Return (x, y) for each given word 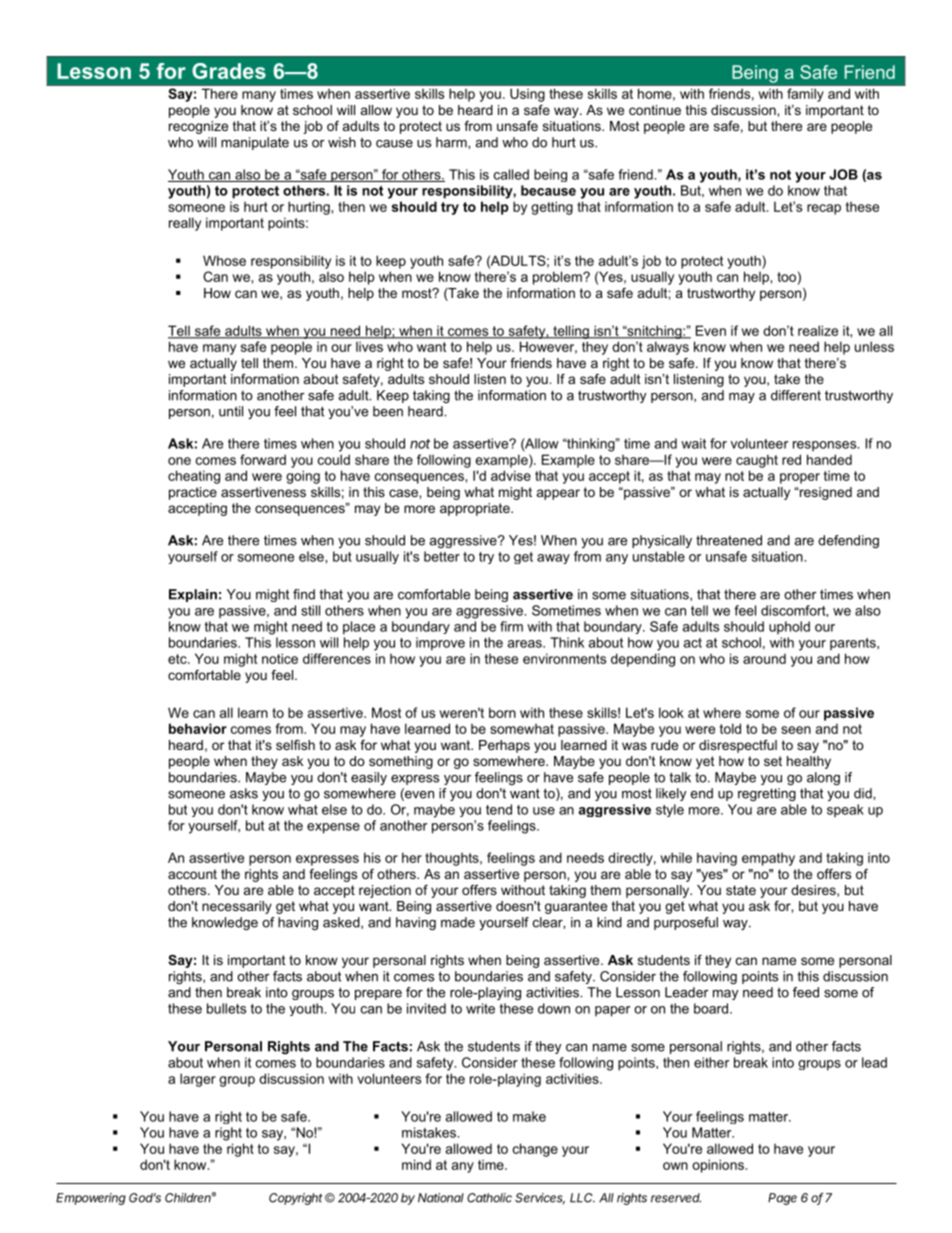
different (796, 395)
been (388, 411)
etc (178, 659)
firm (511, 626)
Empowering (91, 1199)
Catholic (489, 1198)
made (458, 922)
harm (452, 142)
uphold (789, 627)
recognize (198, 127)
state (741, 890)
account (192, 874)
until (231, 411)
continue (655, 110)
